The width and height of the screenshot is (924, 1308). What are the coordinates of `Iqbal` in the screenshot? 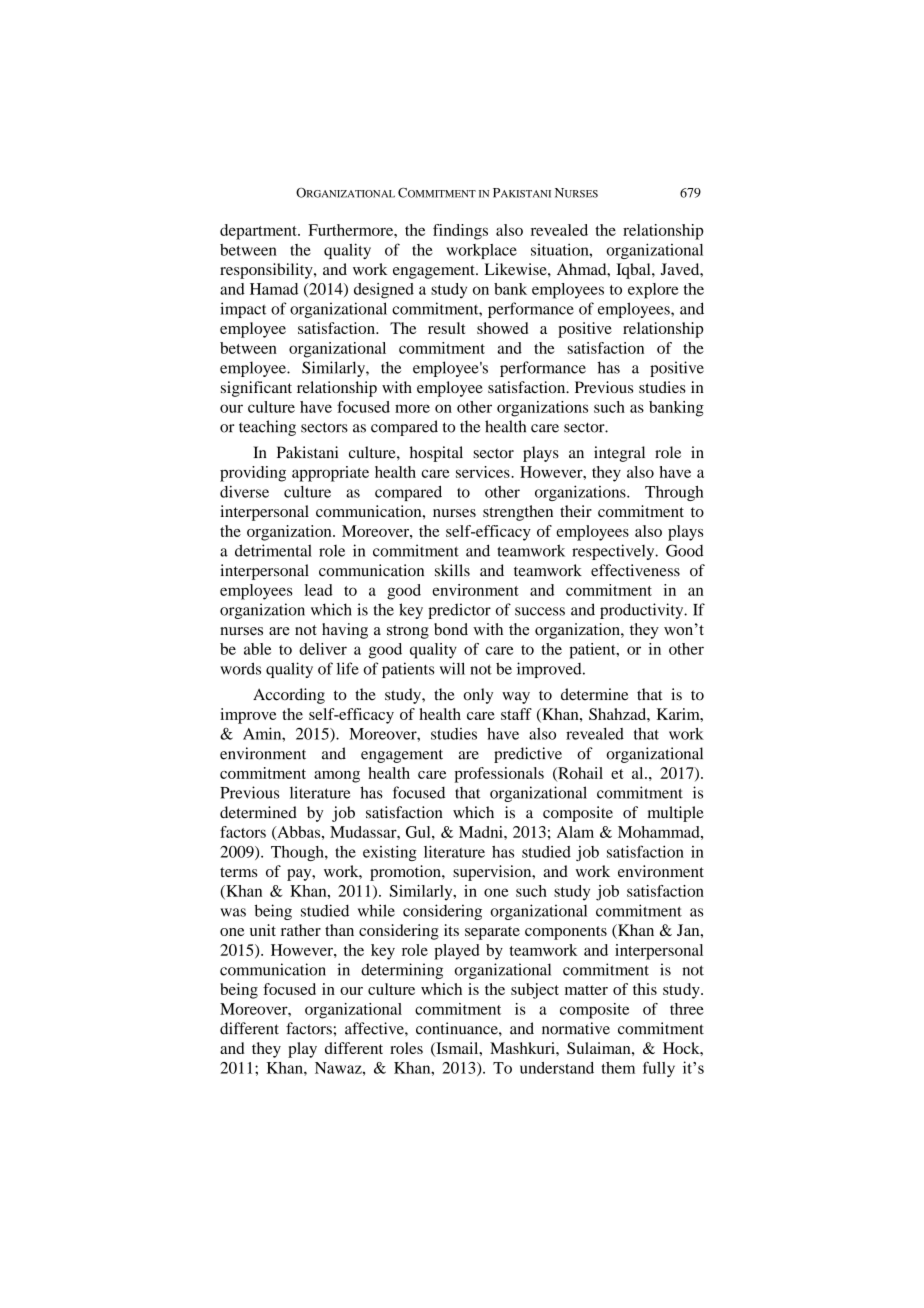 It's located at (634, 271).
